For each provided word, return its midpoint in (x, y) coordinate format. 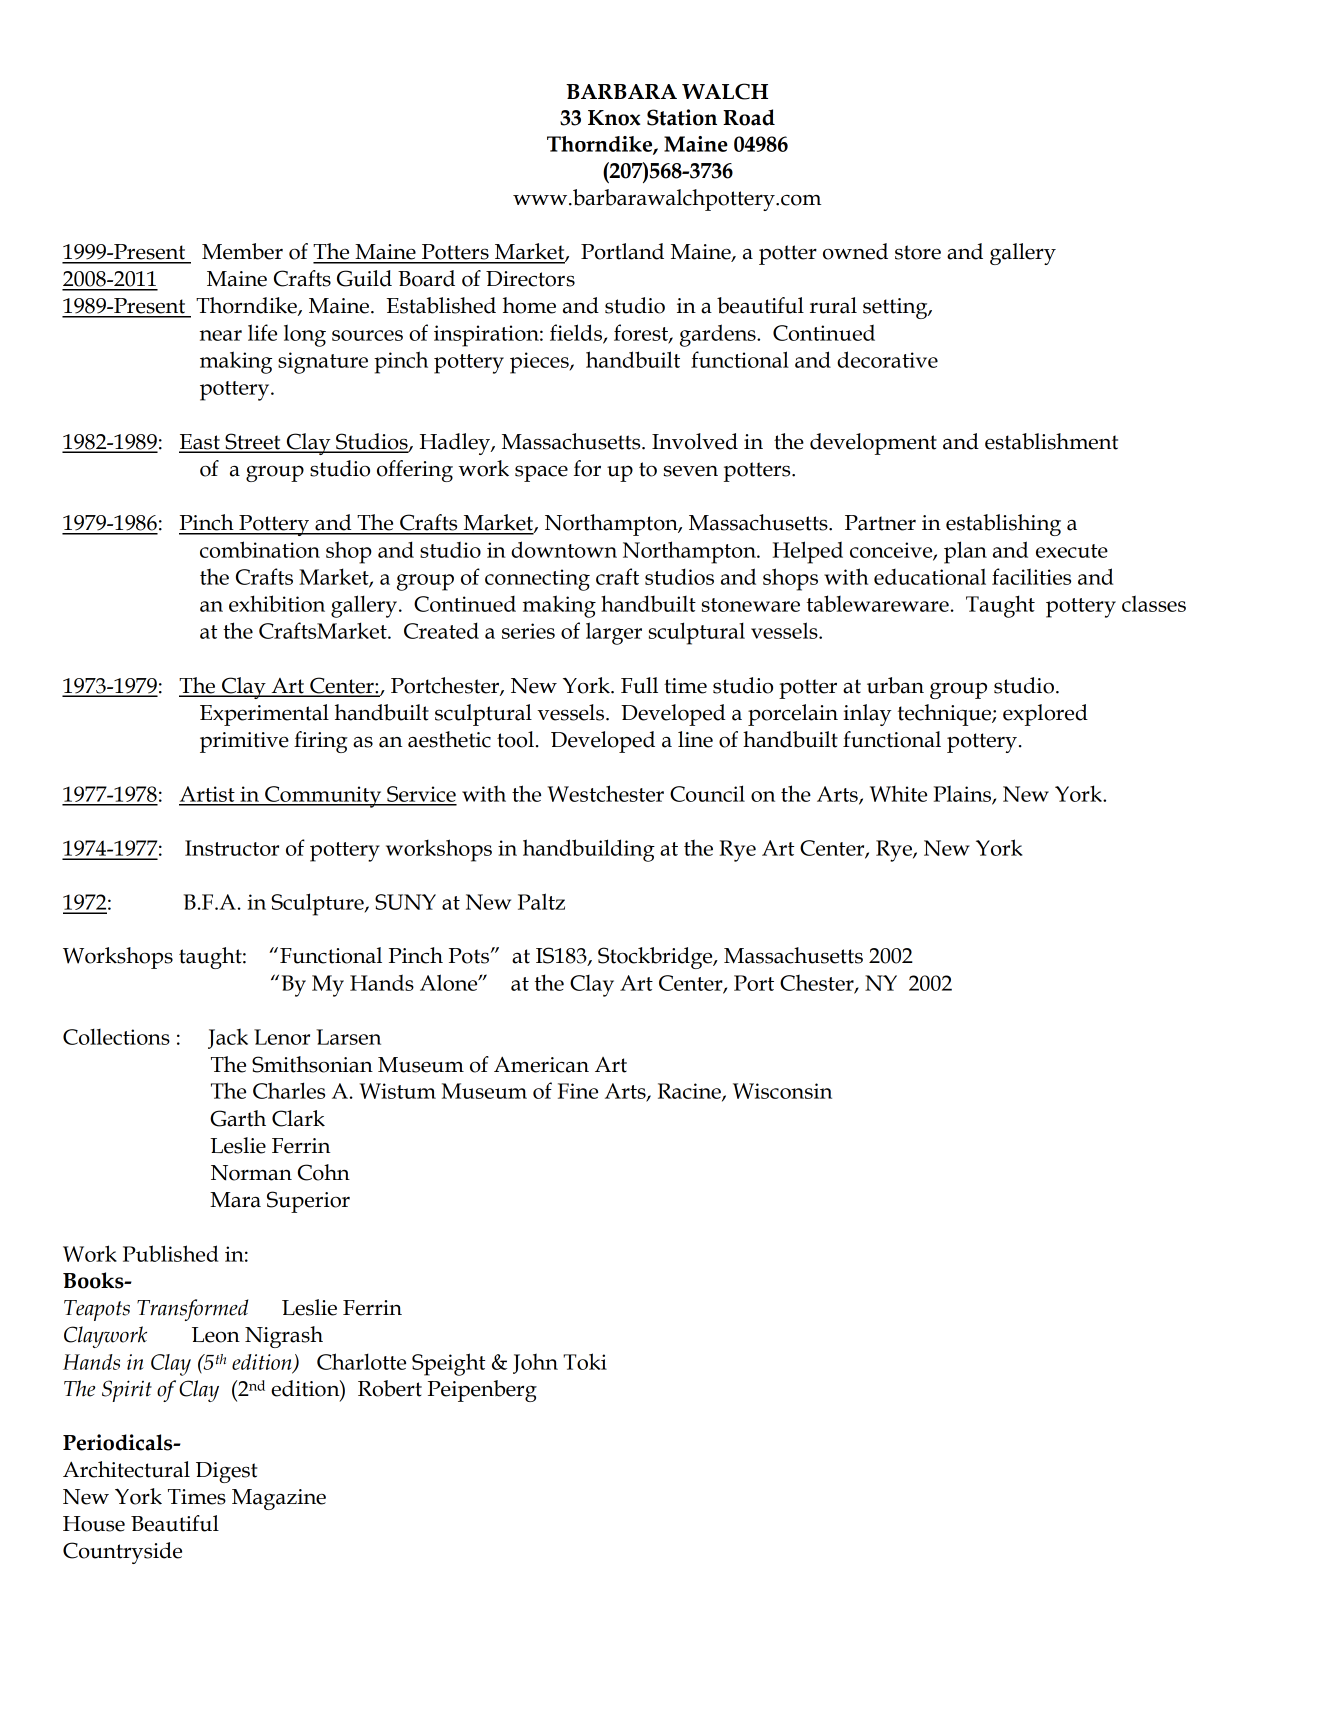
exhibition (277, 603)
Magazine (279, 1499)
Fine (578, 1091)
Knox (614, 118)
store (918, 252)
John (535, 1363)
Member (242, 251)
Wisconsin (782, 1091)
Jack (228, 1038)
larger (614, 633)
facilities (1031, 576)
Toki (585, 1361)
